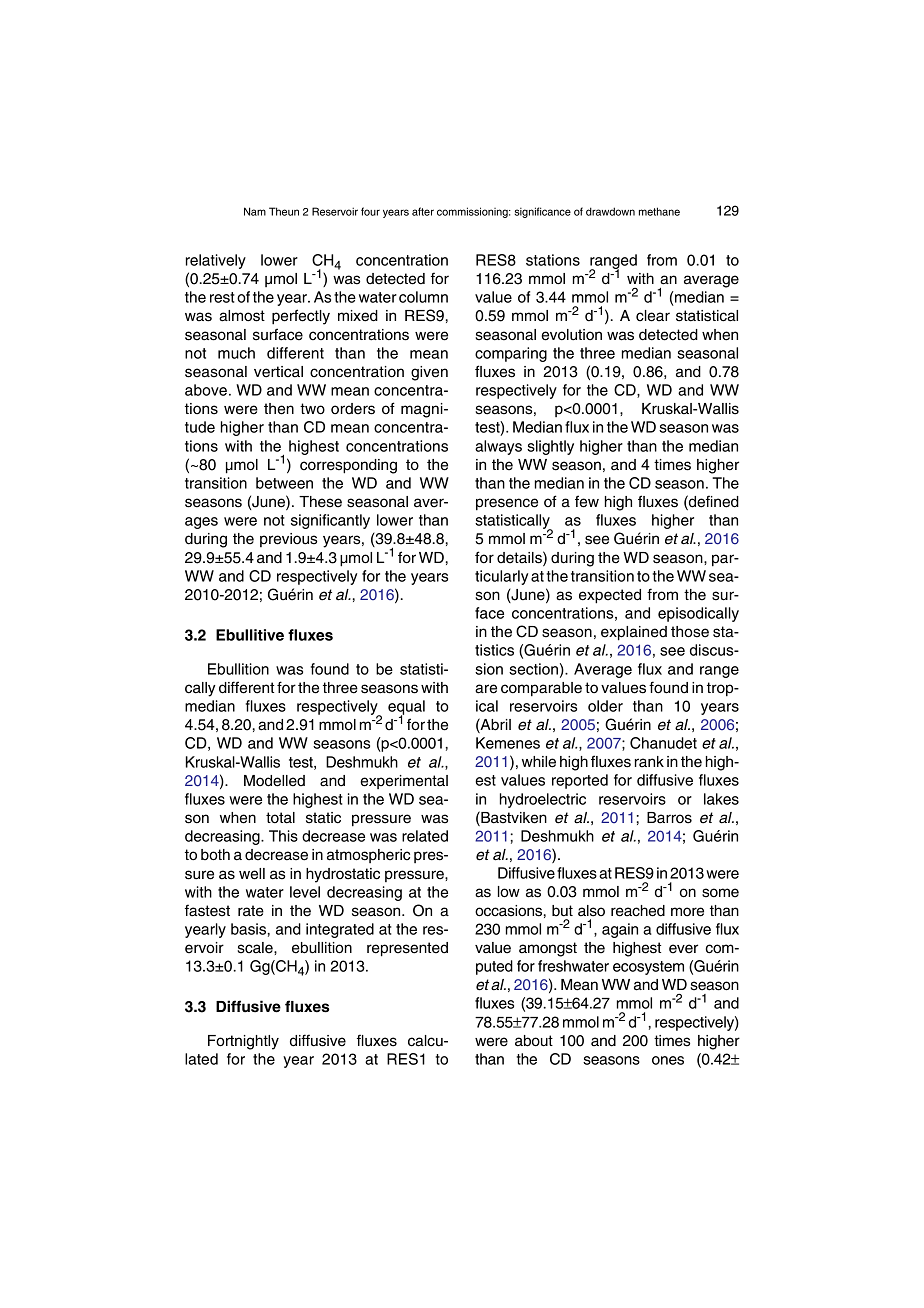  What do you see at coordinates (243, 1042) in the image?
I see `Fortnightly` at bounding box center [243, 1042].
